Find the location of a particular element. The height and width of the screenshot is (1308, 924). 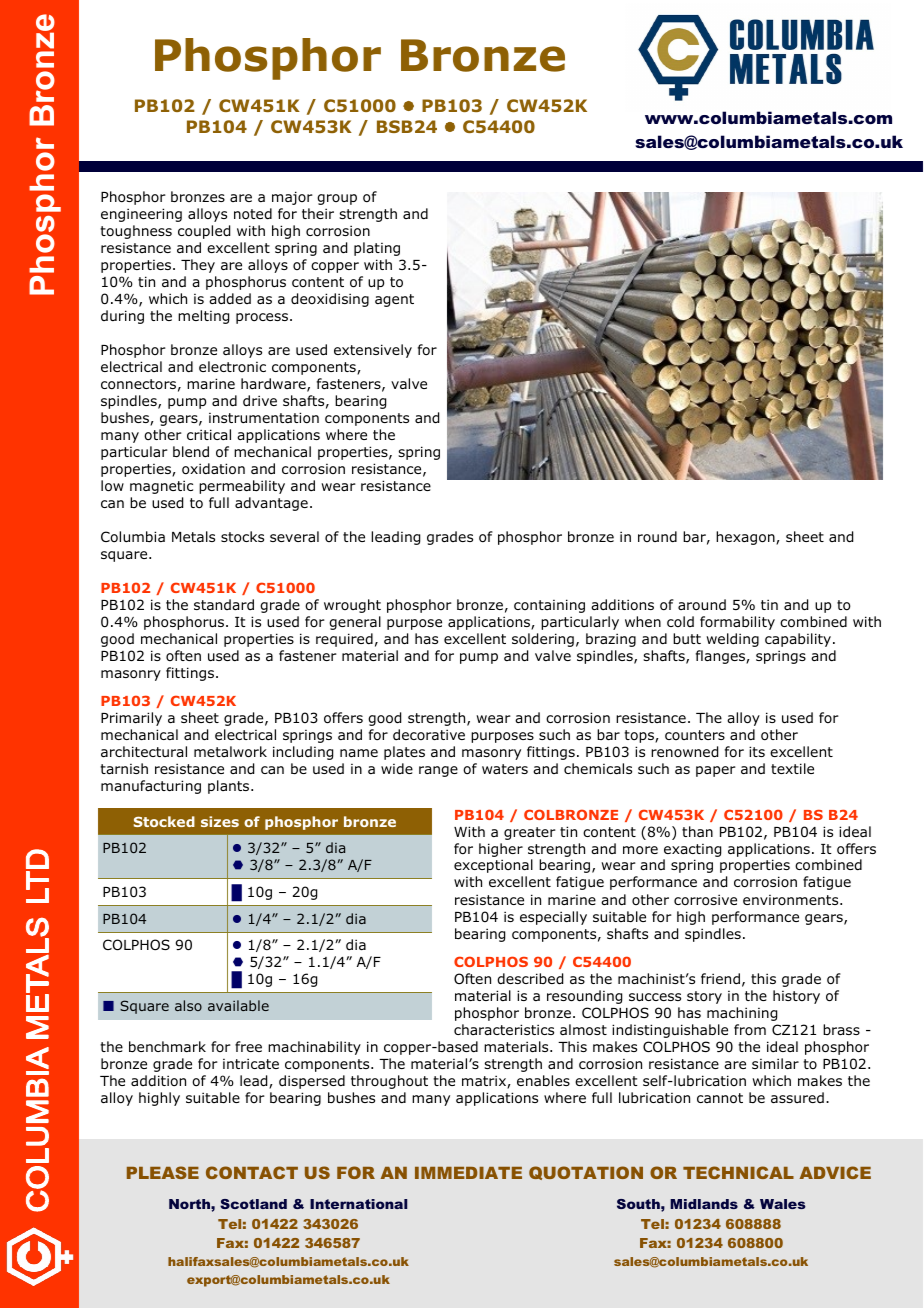

TECHNICAL is located at coordinates (738, 1172).
